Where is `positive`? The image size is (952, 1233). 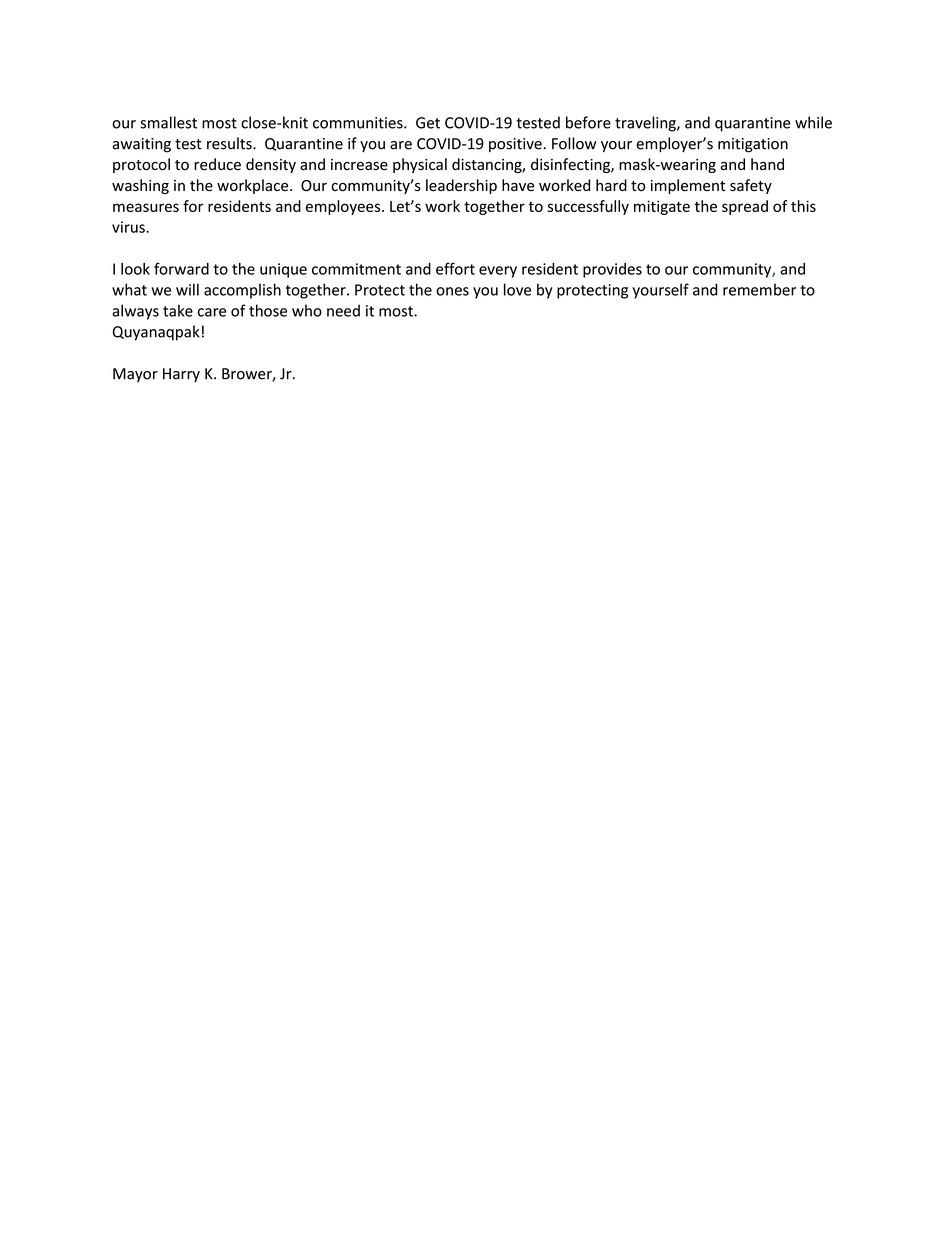
positive is located at coordinates (516, 145).
